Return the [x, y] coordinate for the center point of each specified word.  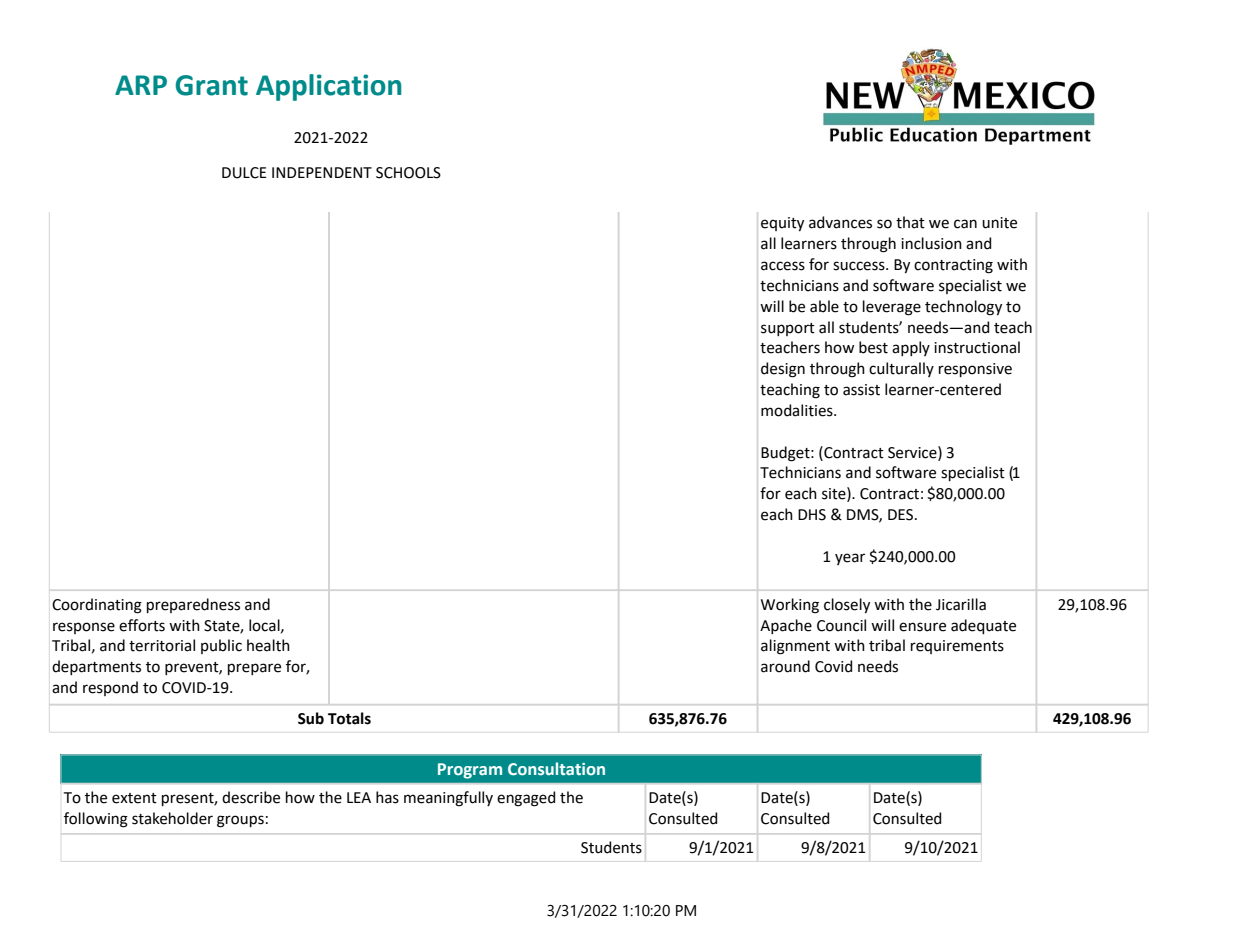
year [850, 559]
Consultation [556, 769]
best [873, 347]
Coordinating [97, 606]
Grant [211, 85]
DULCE [244, 173]
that [910, 222]
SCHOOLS [408, 173]
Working [790, 606]
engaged [526, 799]
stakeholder [172, 818]
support [788, 329]
